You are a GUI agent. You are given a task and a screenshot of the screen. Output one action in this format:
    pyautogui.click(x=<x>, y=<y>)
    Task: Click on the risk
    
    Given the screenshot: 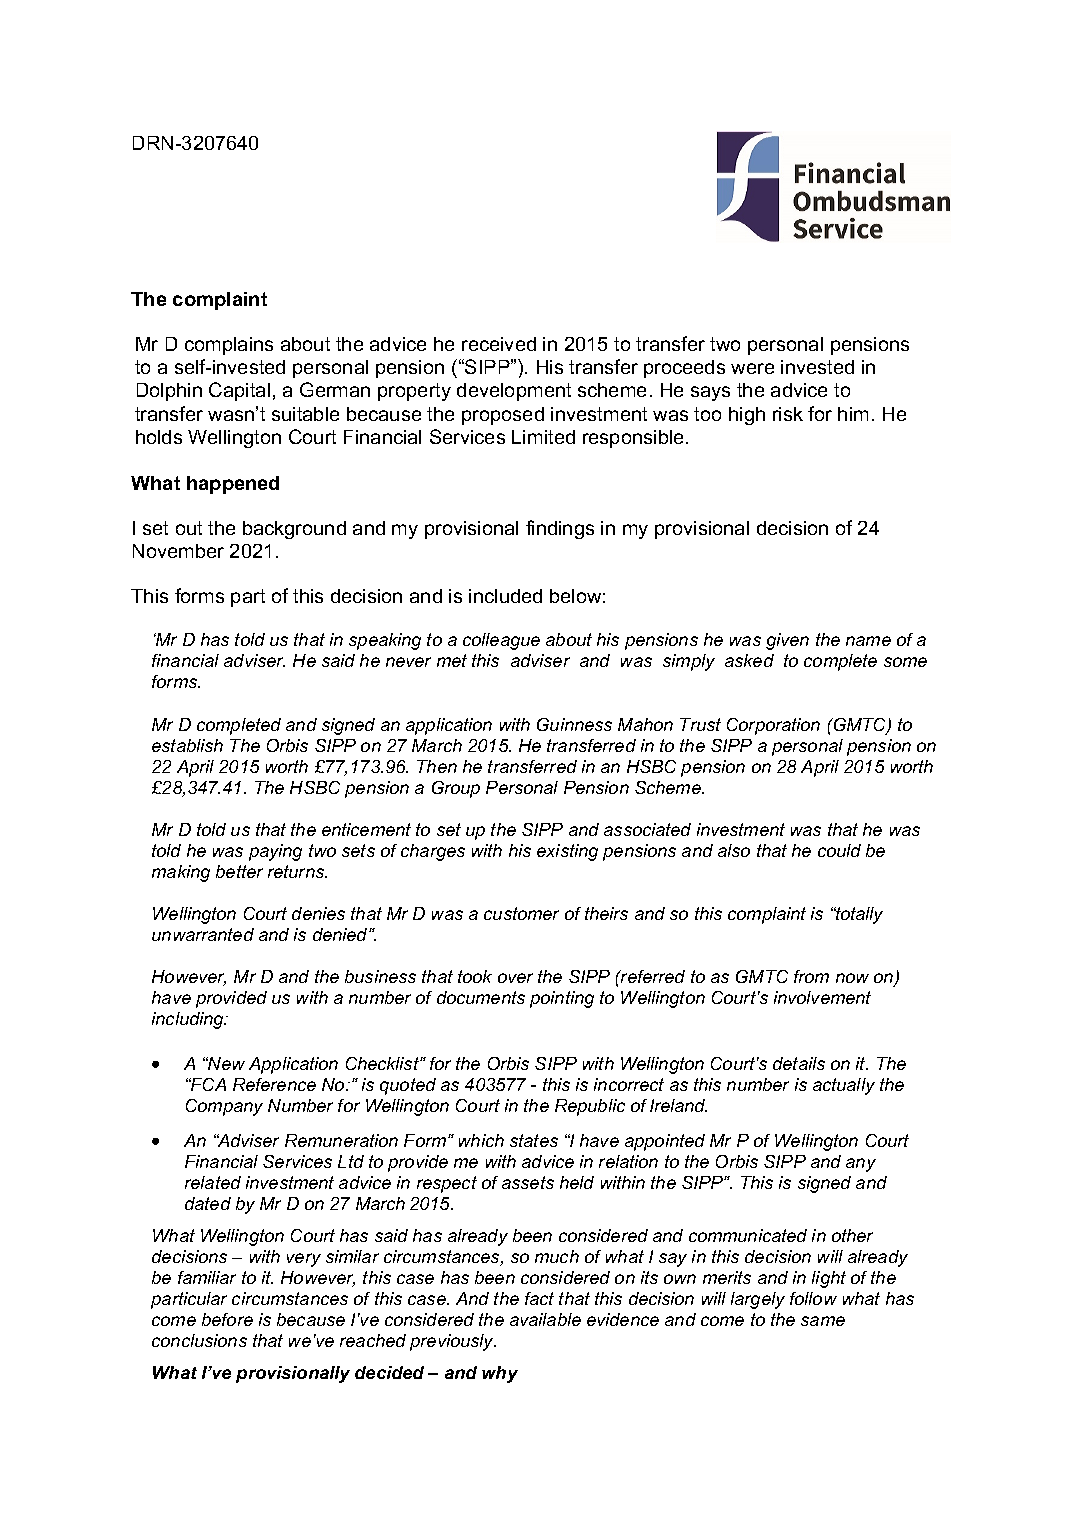 What is the action you would take?
    pyautogui.click(x=788, y=414)
